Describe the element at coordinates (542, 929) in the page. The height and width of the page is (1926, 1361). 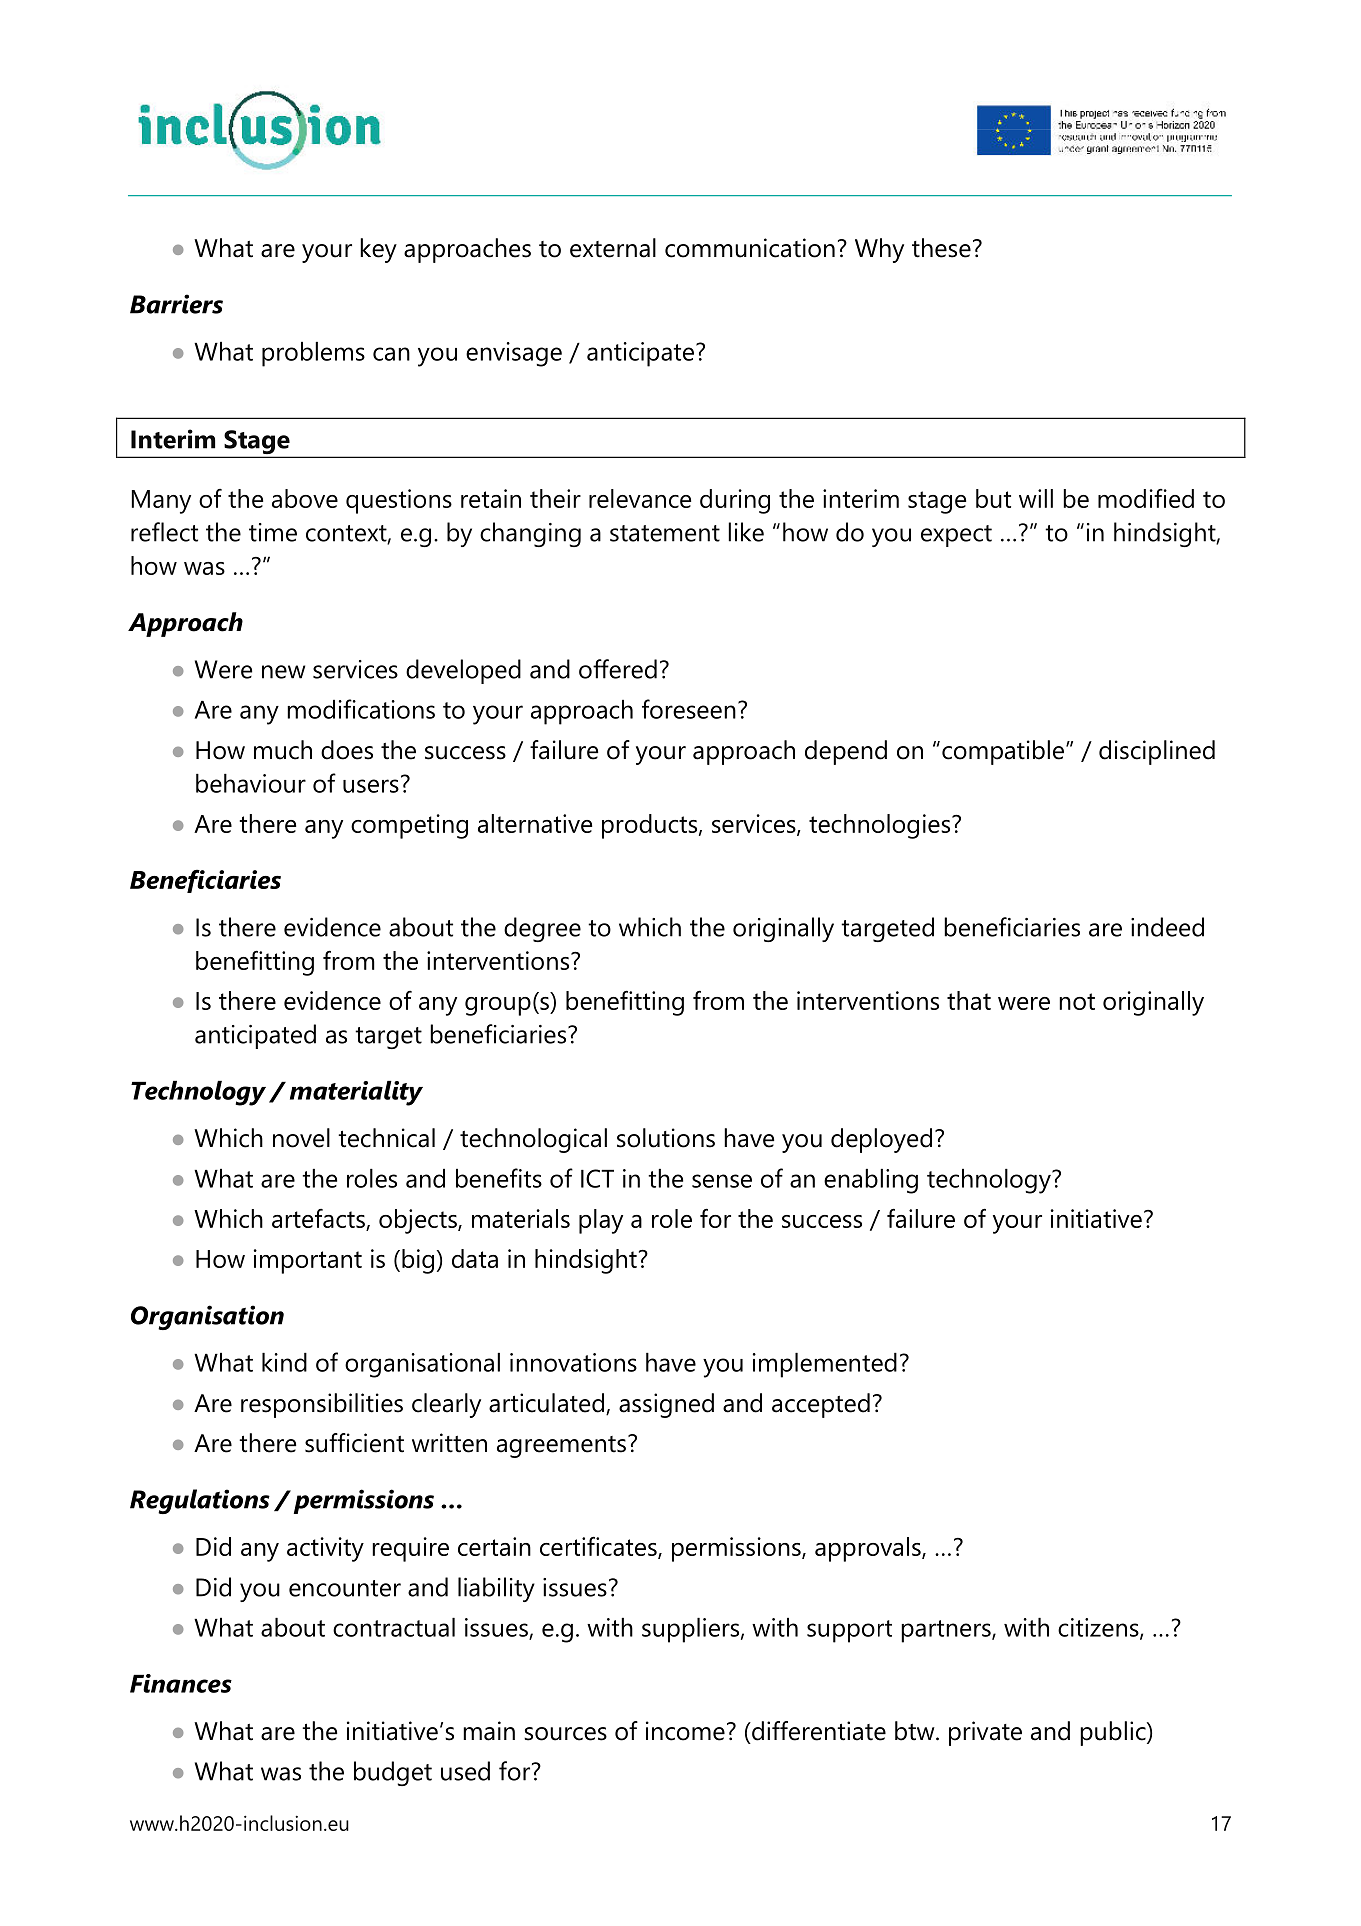
I see `degree` at that location.
